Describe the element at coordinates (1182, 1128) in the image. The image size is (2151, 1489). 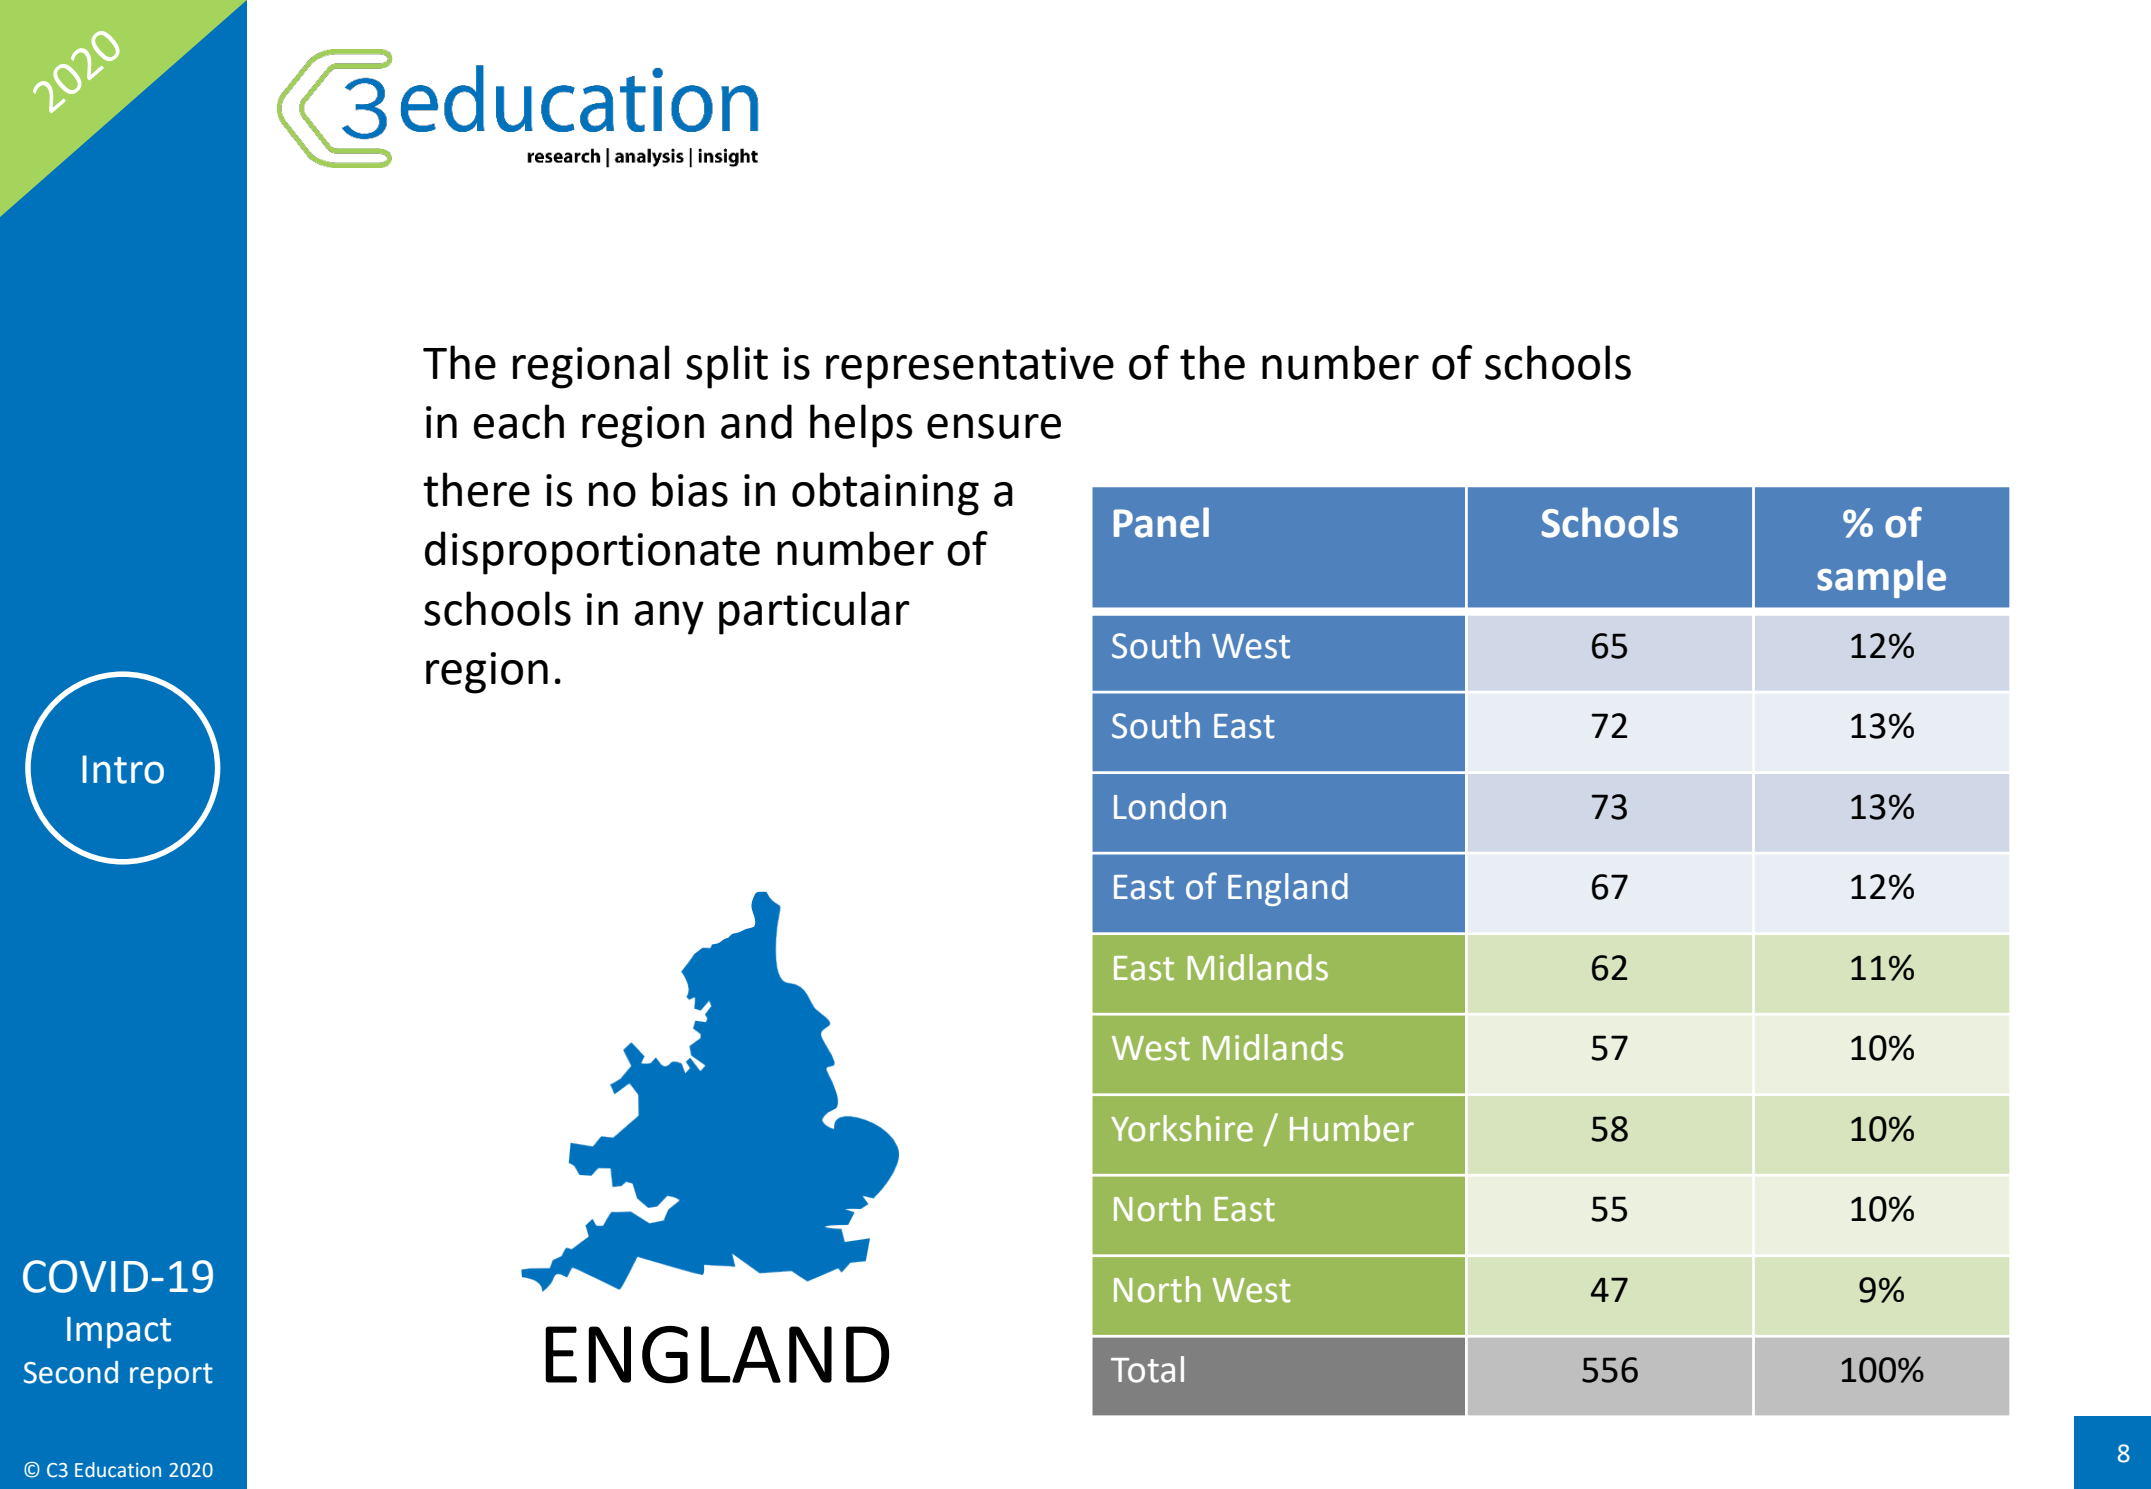
I see `Yorkshire` at that location.
